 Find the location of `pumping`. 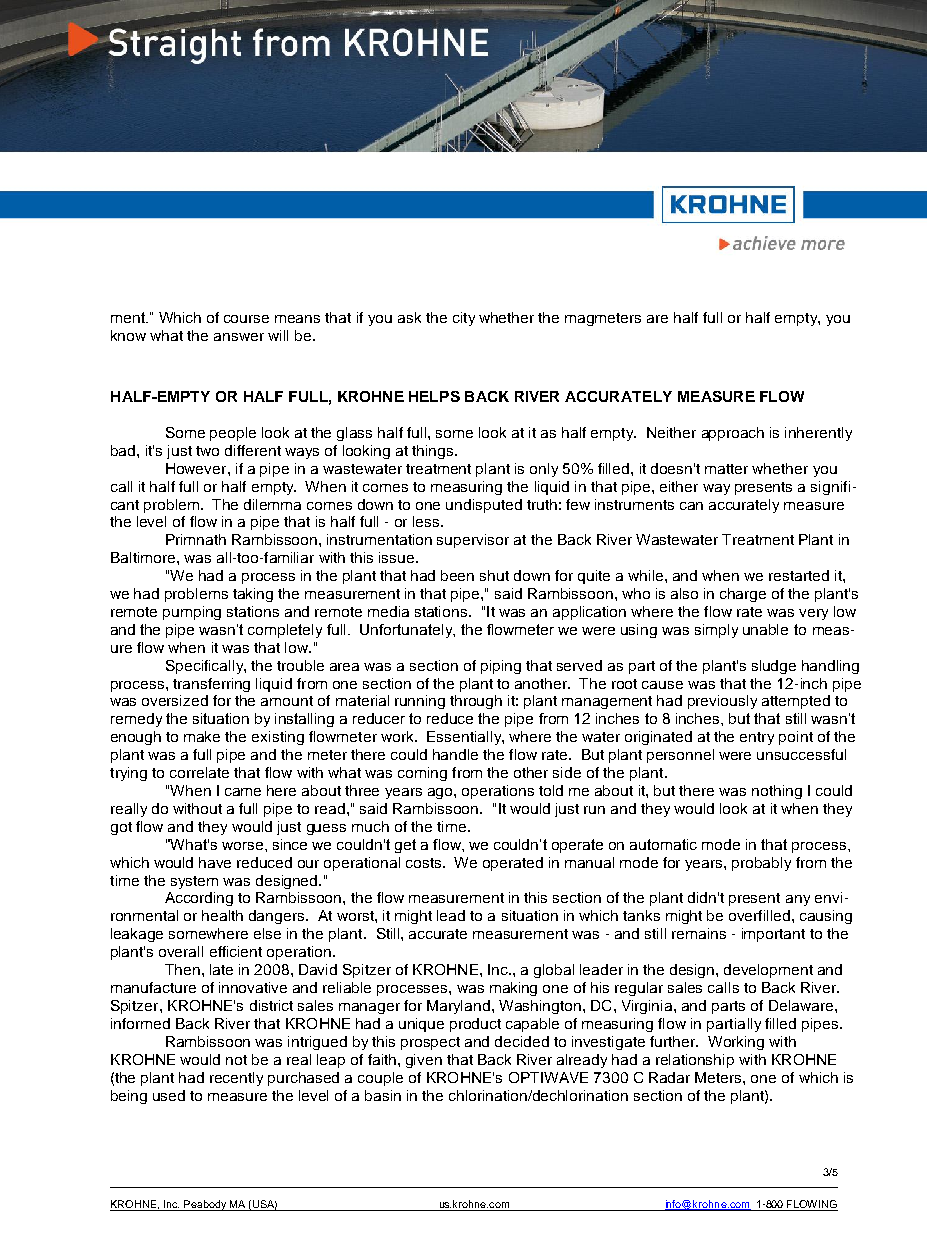

pumping is located at coordinates (192, 613).
